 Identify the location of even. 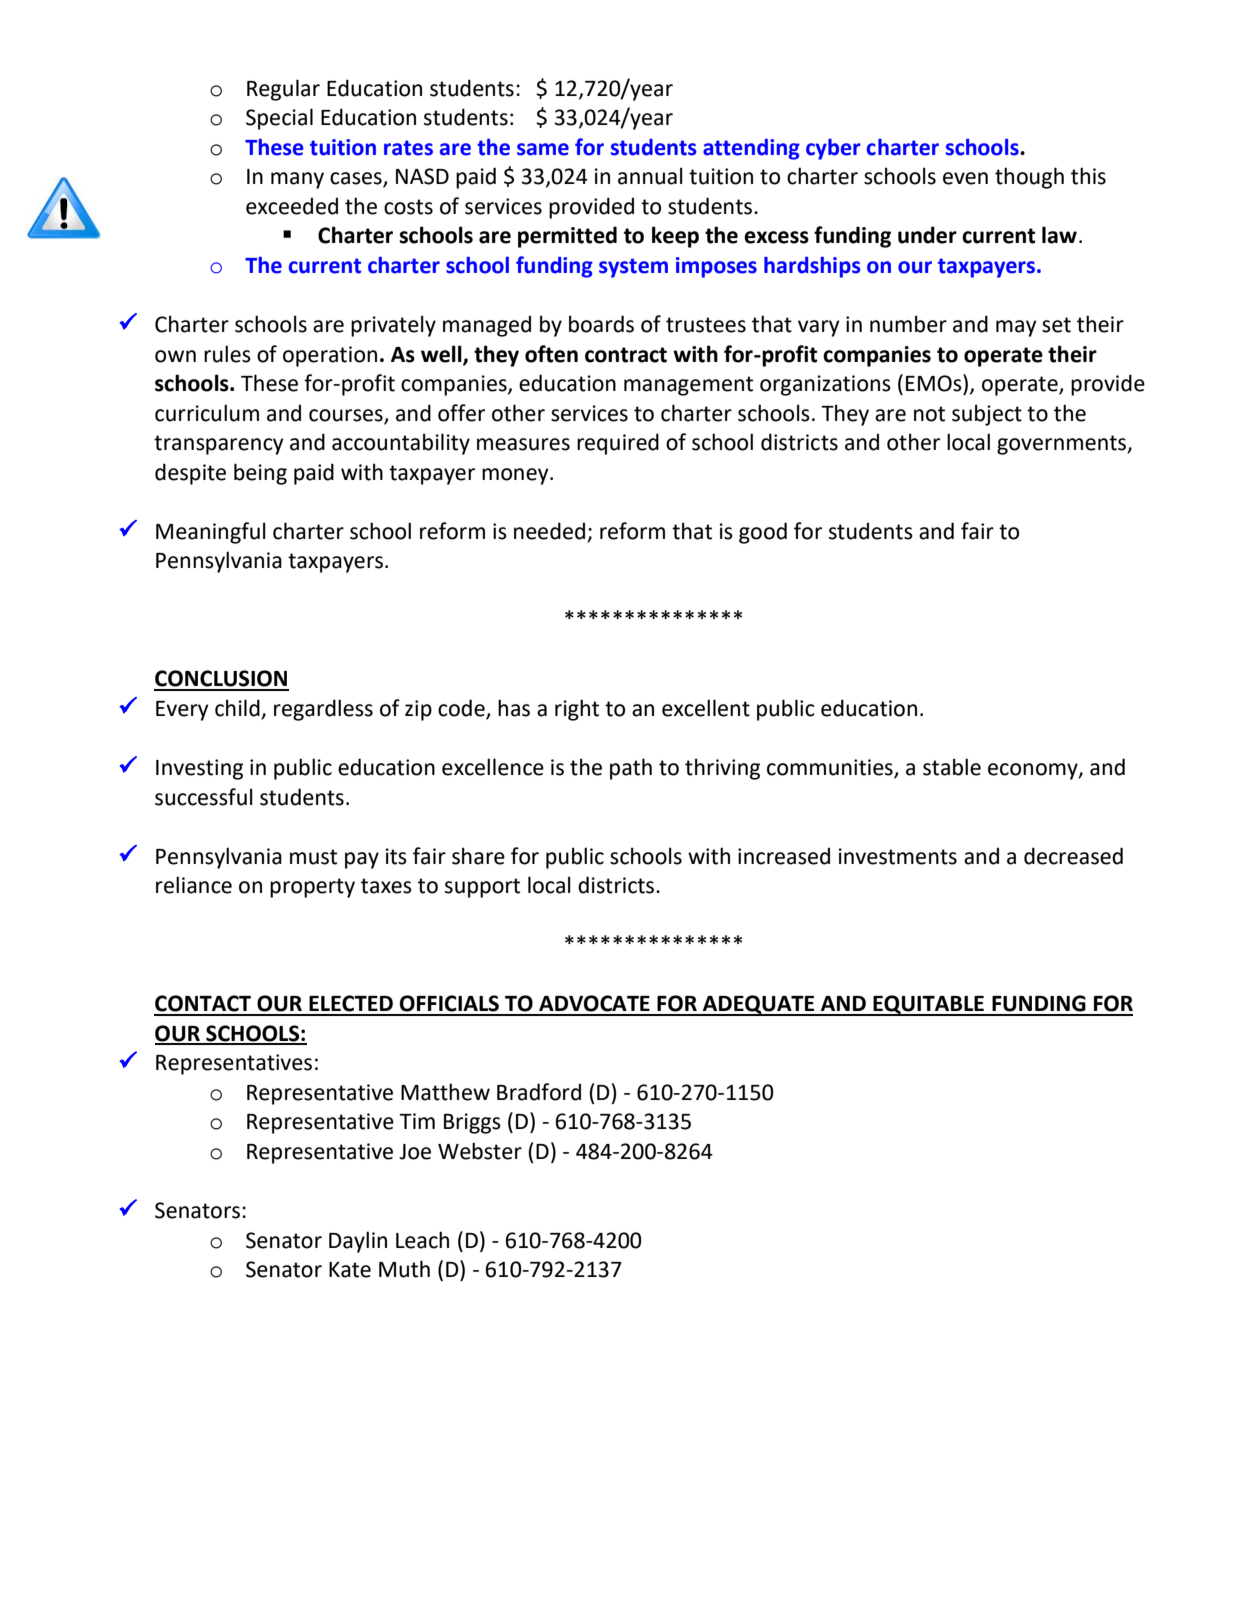
(965, 178).
